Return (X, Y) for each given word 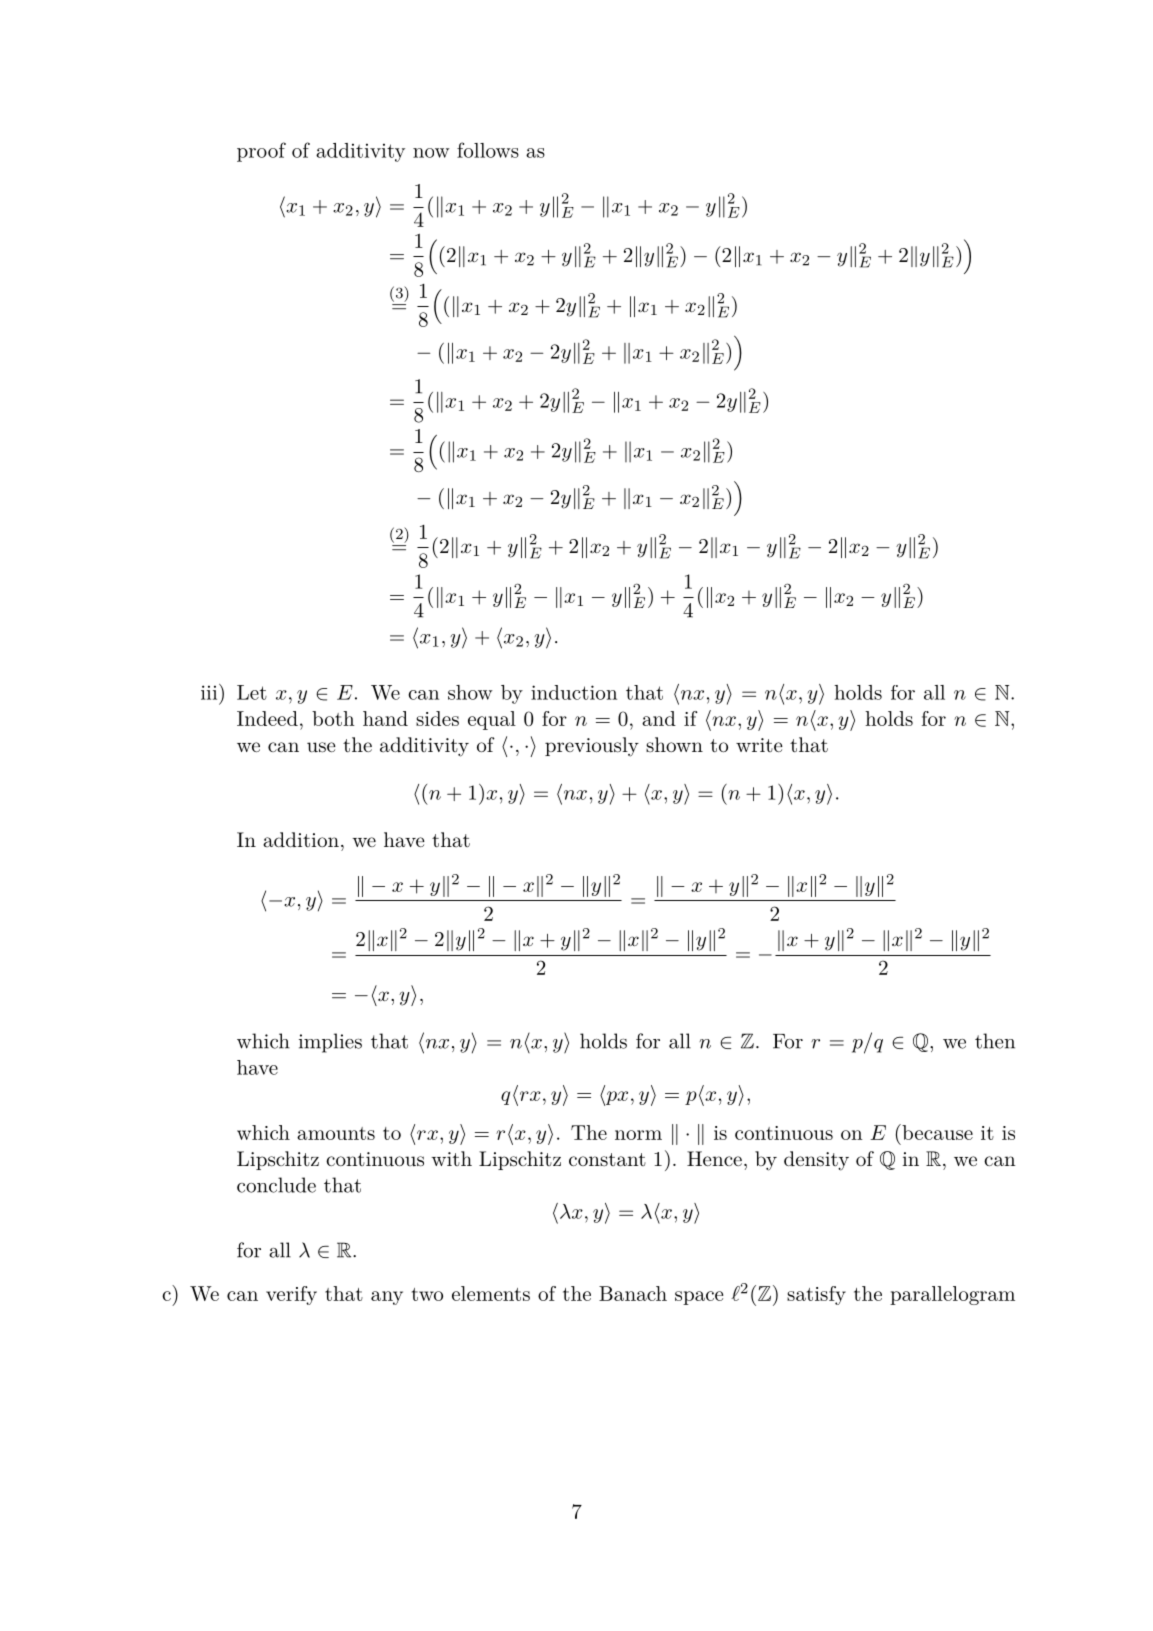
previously (592, 747)
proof (261, 152)
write (759, 745)
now (431, 153)
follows (488, 150)
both (333, 718)
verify (291, 1295)
